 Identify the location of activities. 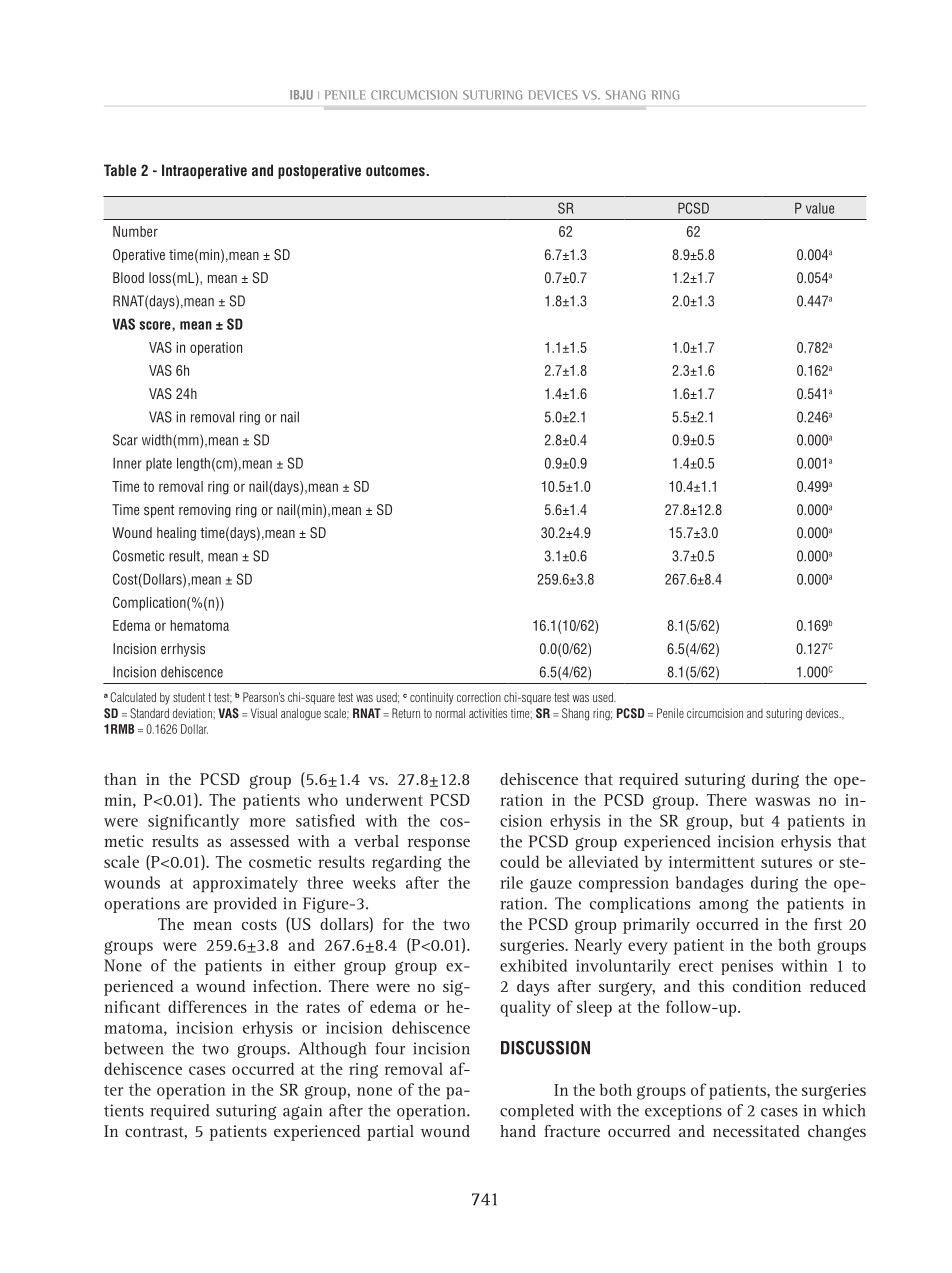
(488, 713).
